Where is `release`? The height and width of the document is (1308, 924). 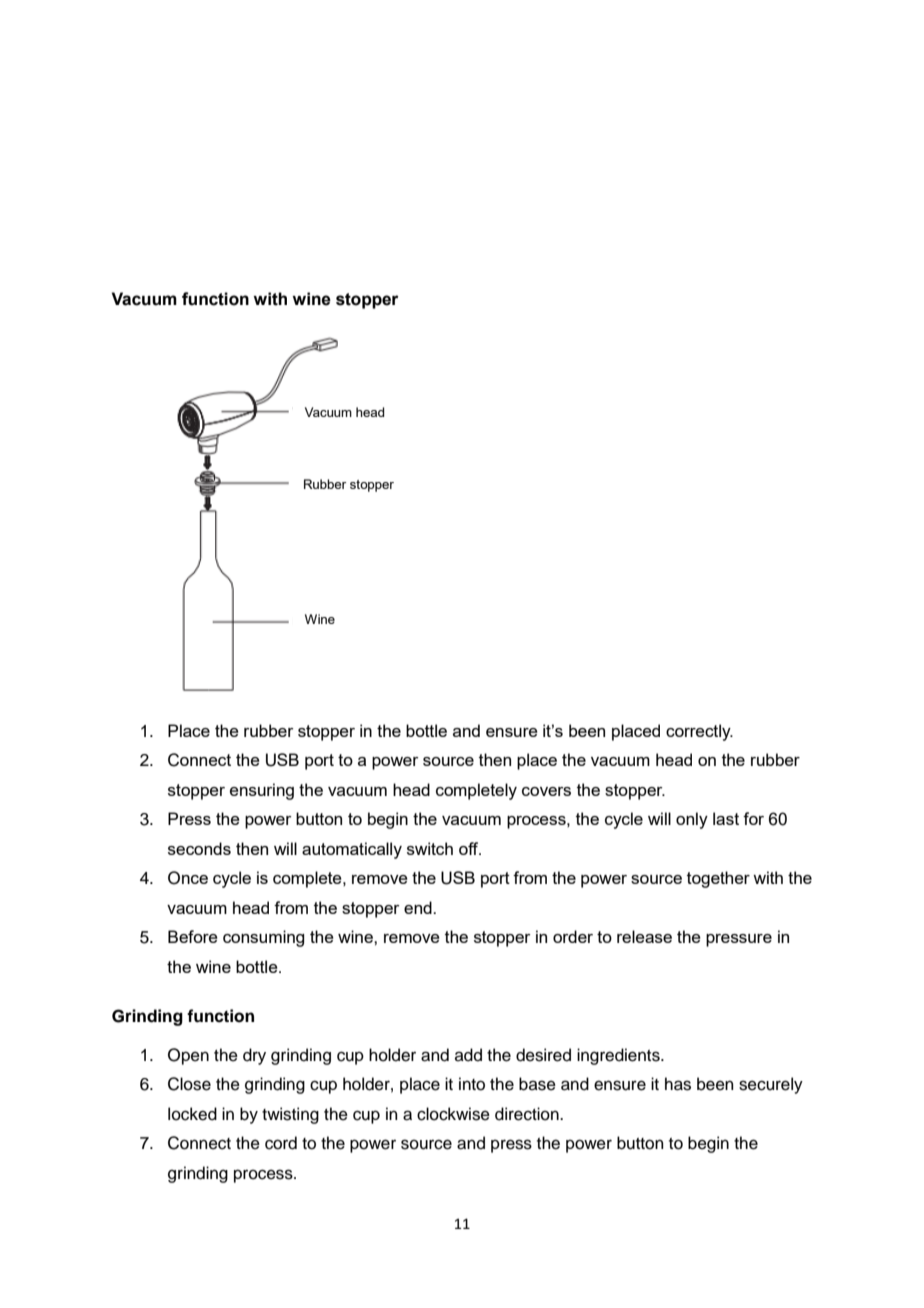 release is located at coordinates (644, 936).
